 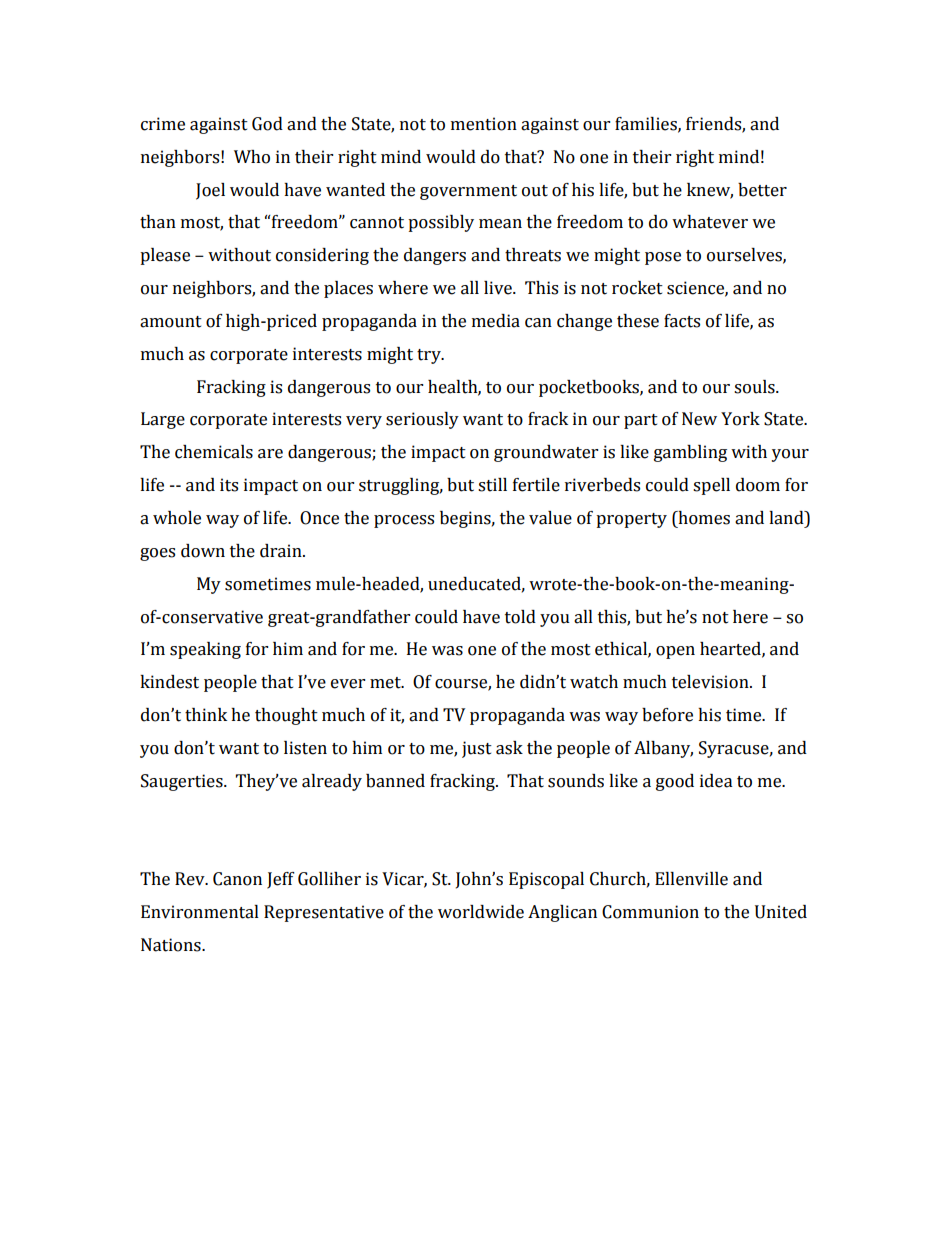 I want to click on Environmental, so click(x=200, y=912).
